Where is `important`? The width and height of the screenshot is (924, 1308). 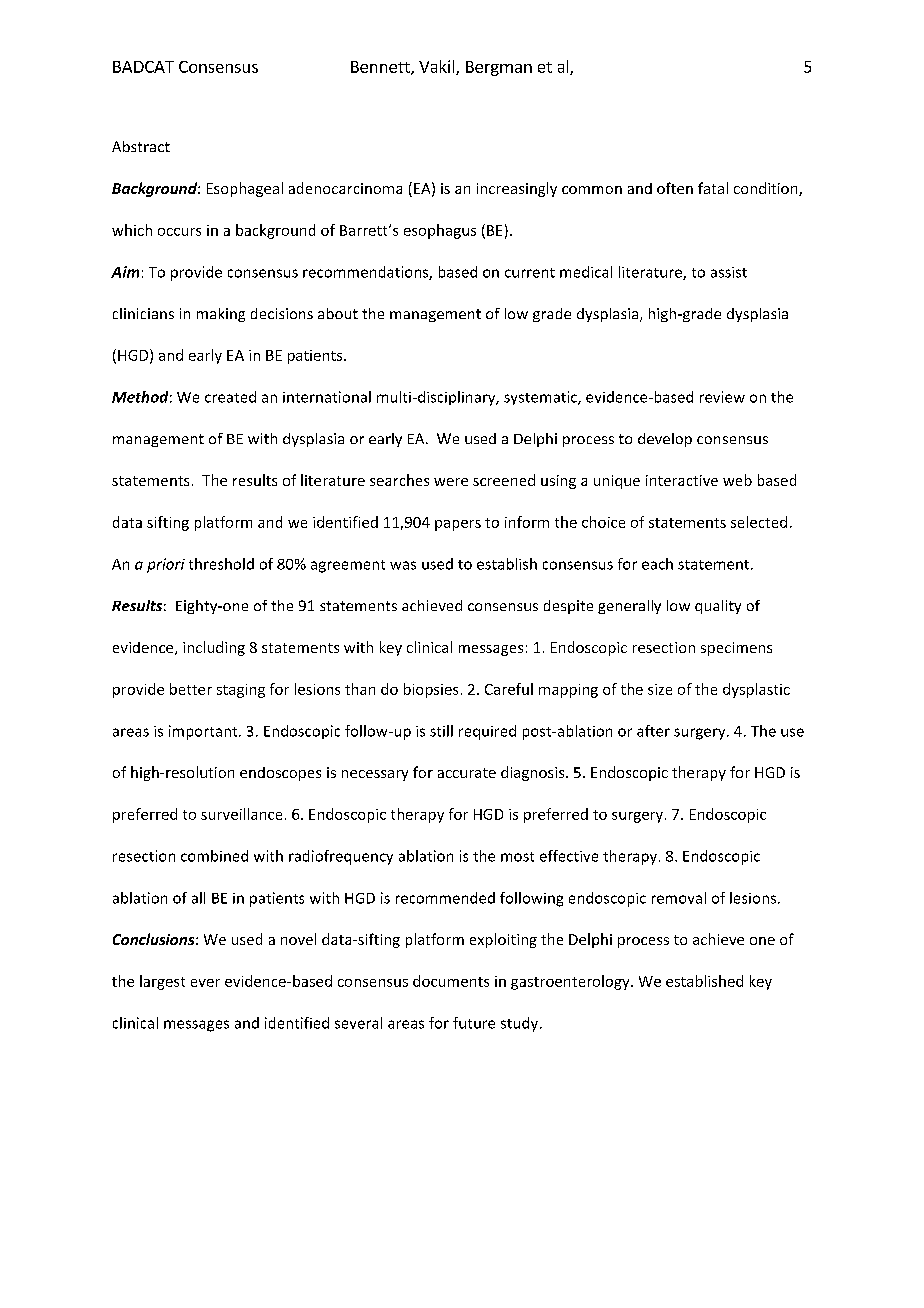
important is located at coordinates (204, 732).
